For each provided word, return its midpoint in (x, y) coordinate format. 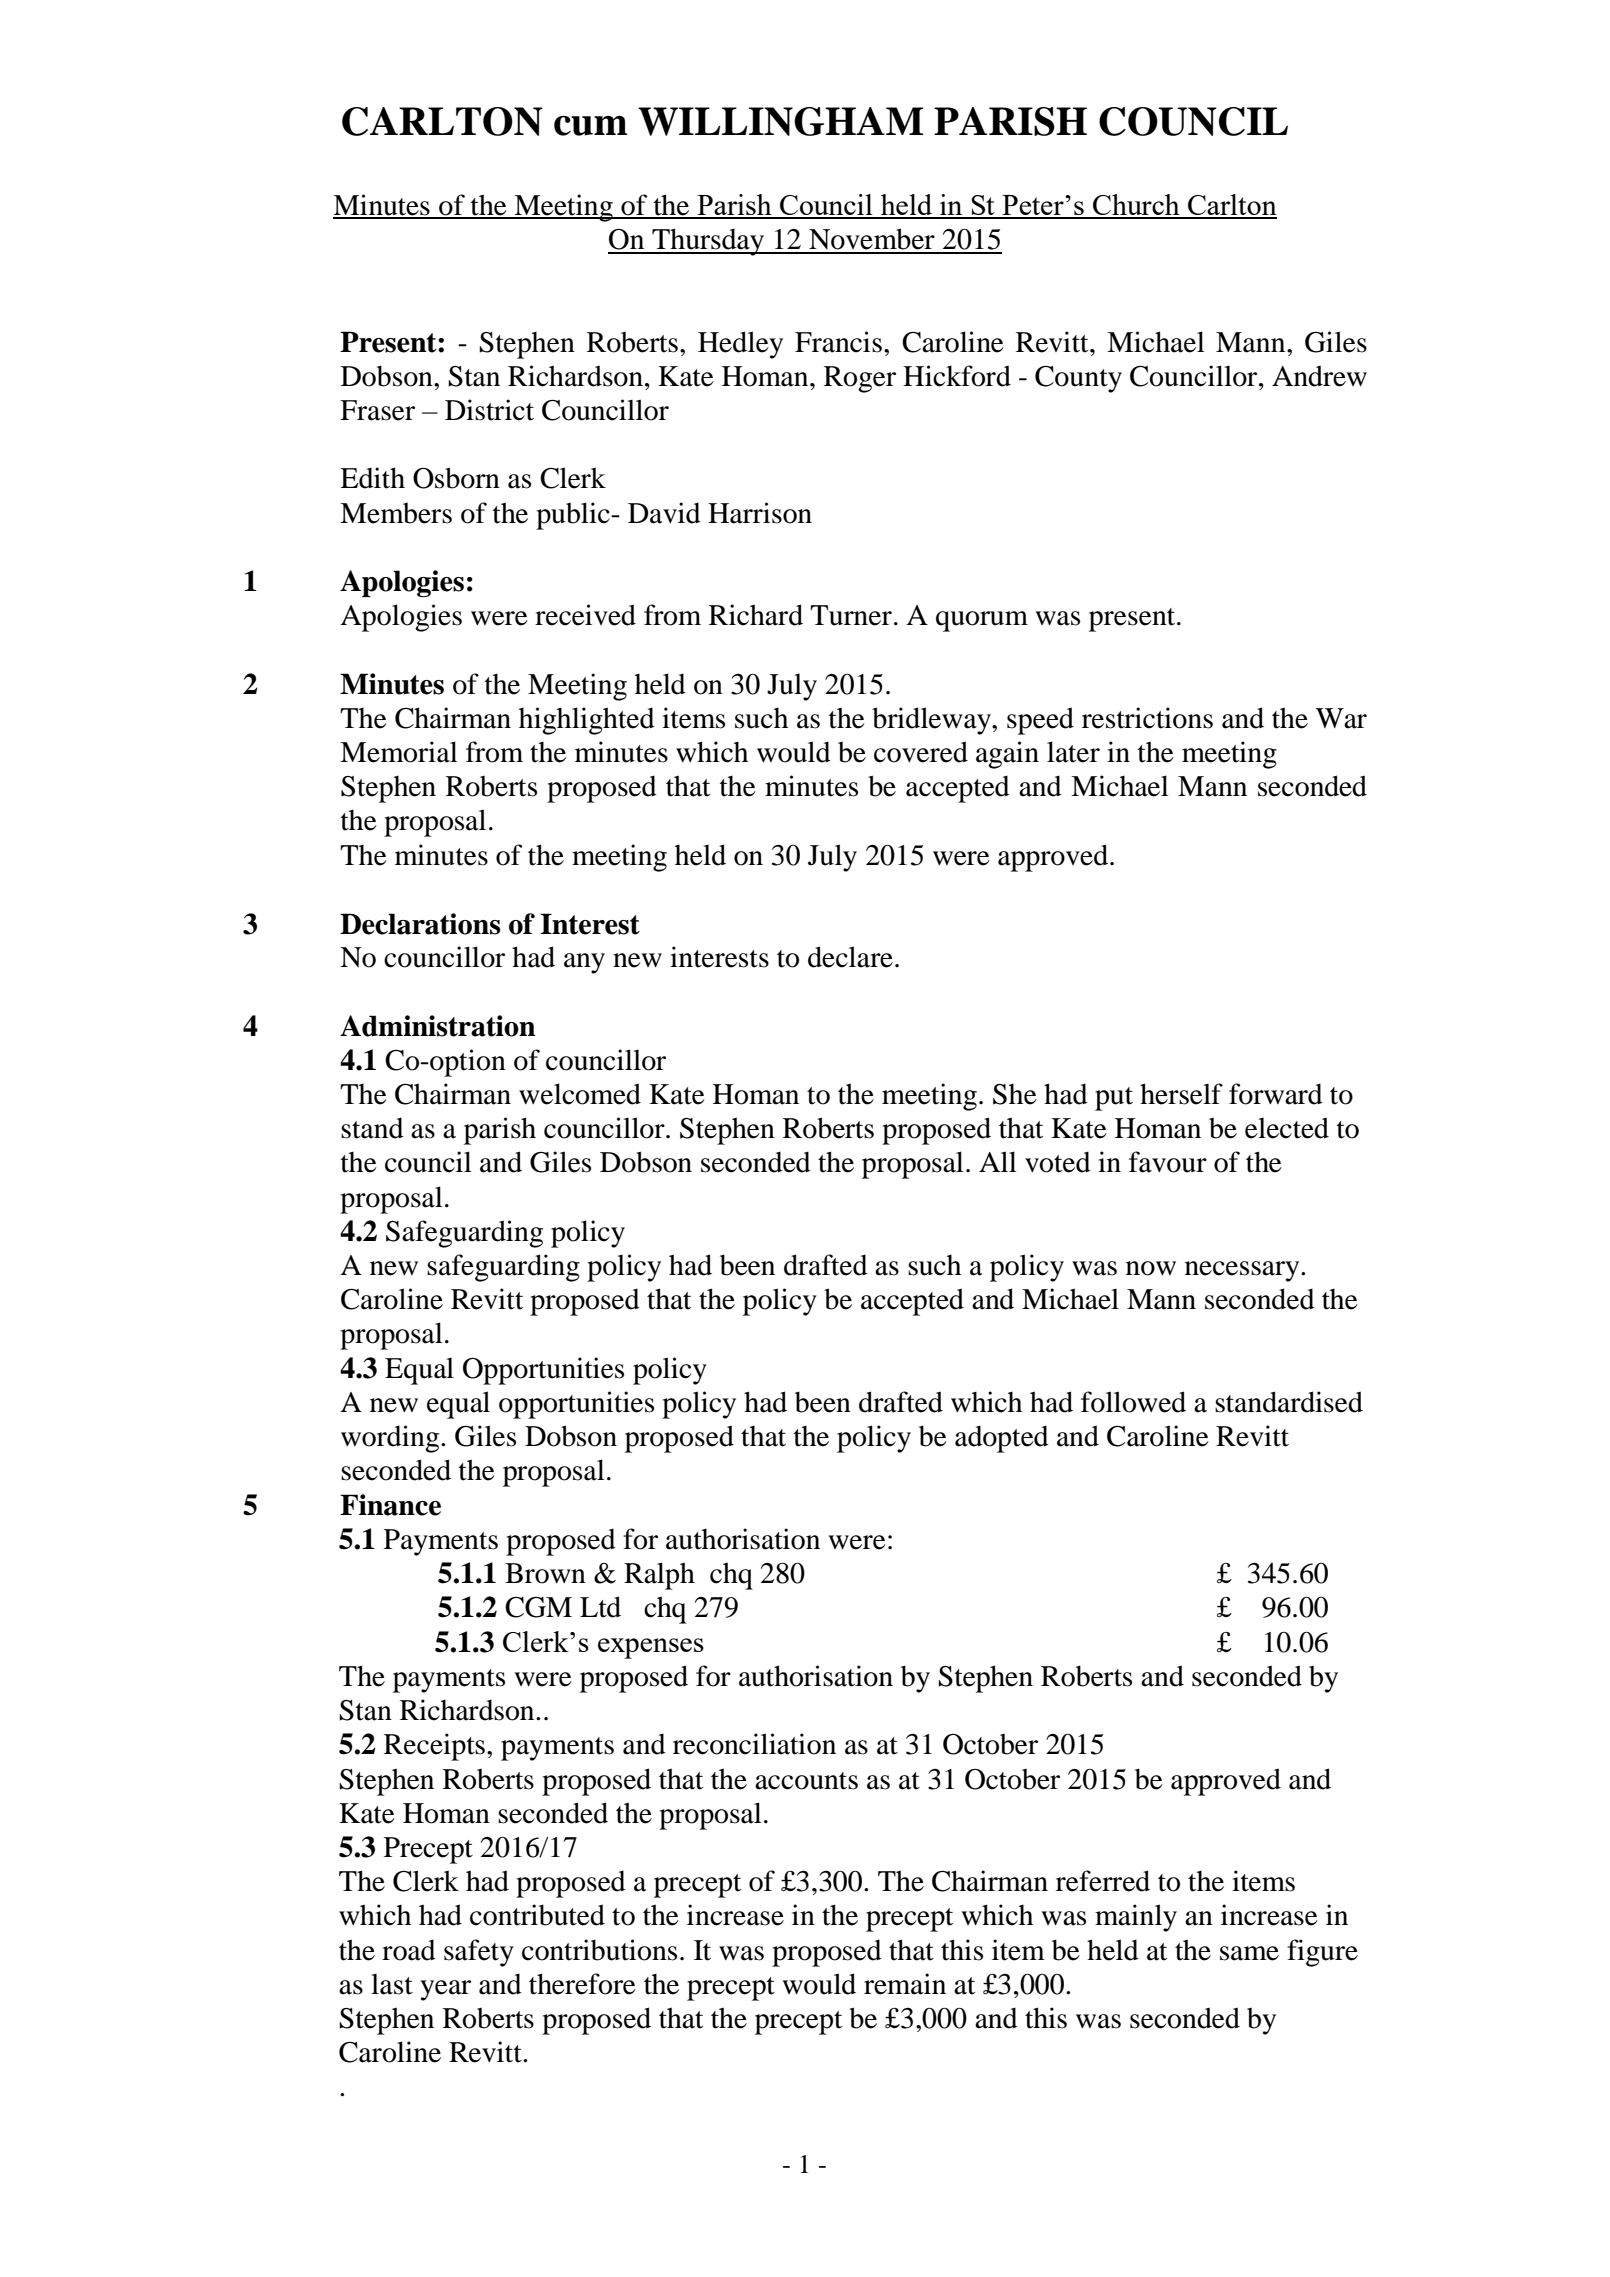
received (585, 615)
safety (479, 1953)
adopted (1002, 1439)
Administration (438, 1026)
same (1249, 1953)
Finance (390, 1505)
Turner (851, 615)
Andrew (1319, 376)
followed (1133, 1402)
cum (590, 126)
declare (850, 957)
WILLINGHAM (780, 121)
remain (905, 1984)
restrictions (1147, 718)
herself (1181, 1094)
